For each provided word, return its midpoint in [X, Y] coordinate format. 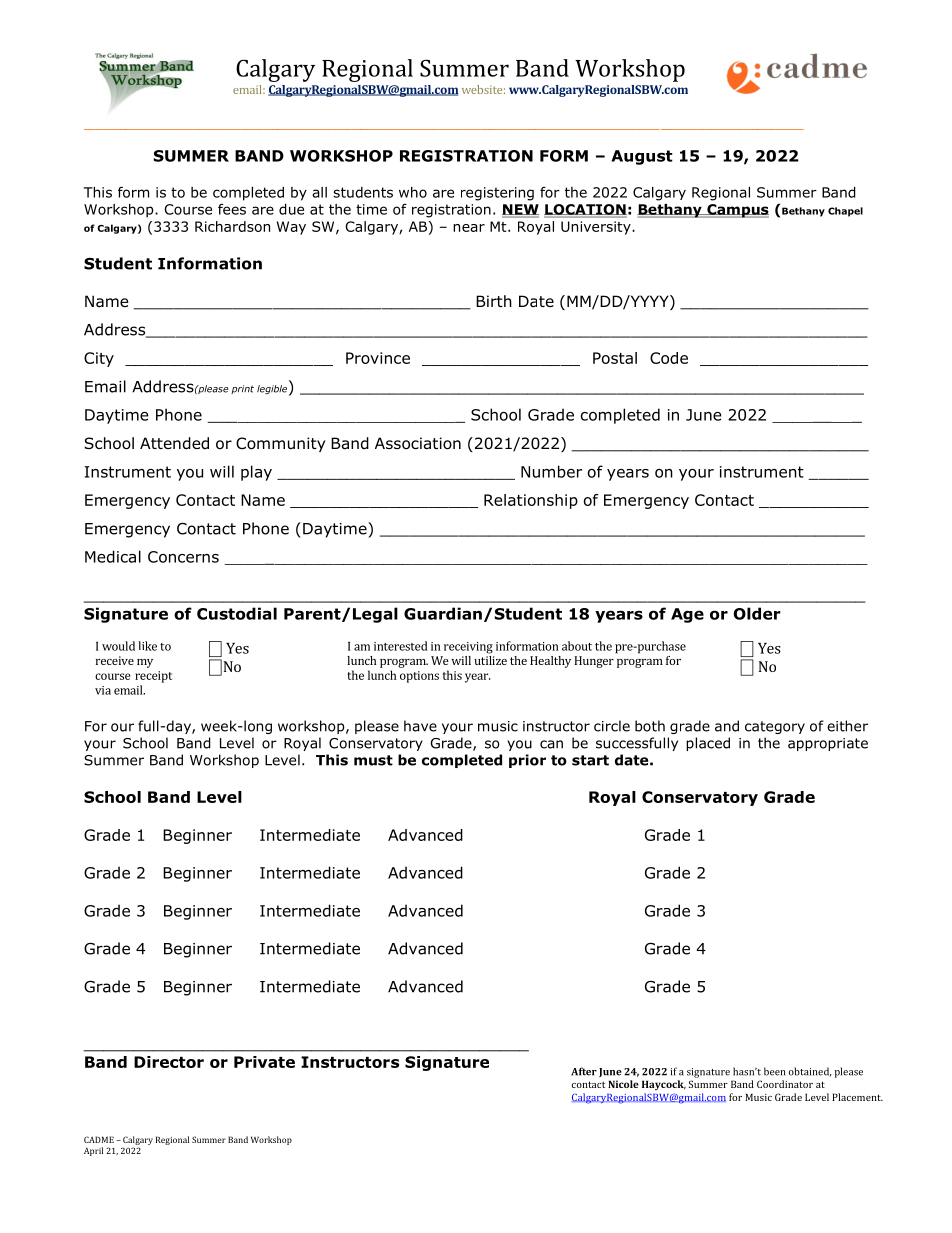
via [103, 690]
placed [708, 744]
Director [169, 1062]
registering [497, 194]
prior [527, 761]
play [256, 473]
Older [757, 613]
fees [232, 209]
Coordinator [785, 1084]
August [642, 157]
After [584, 1071]
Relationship [531, 501]
